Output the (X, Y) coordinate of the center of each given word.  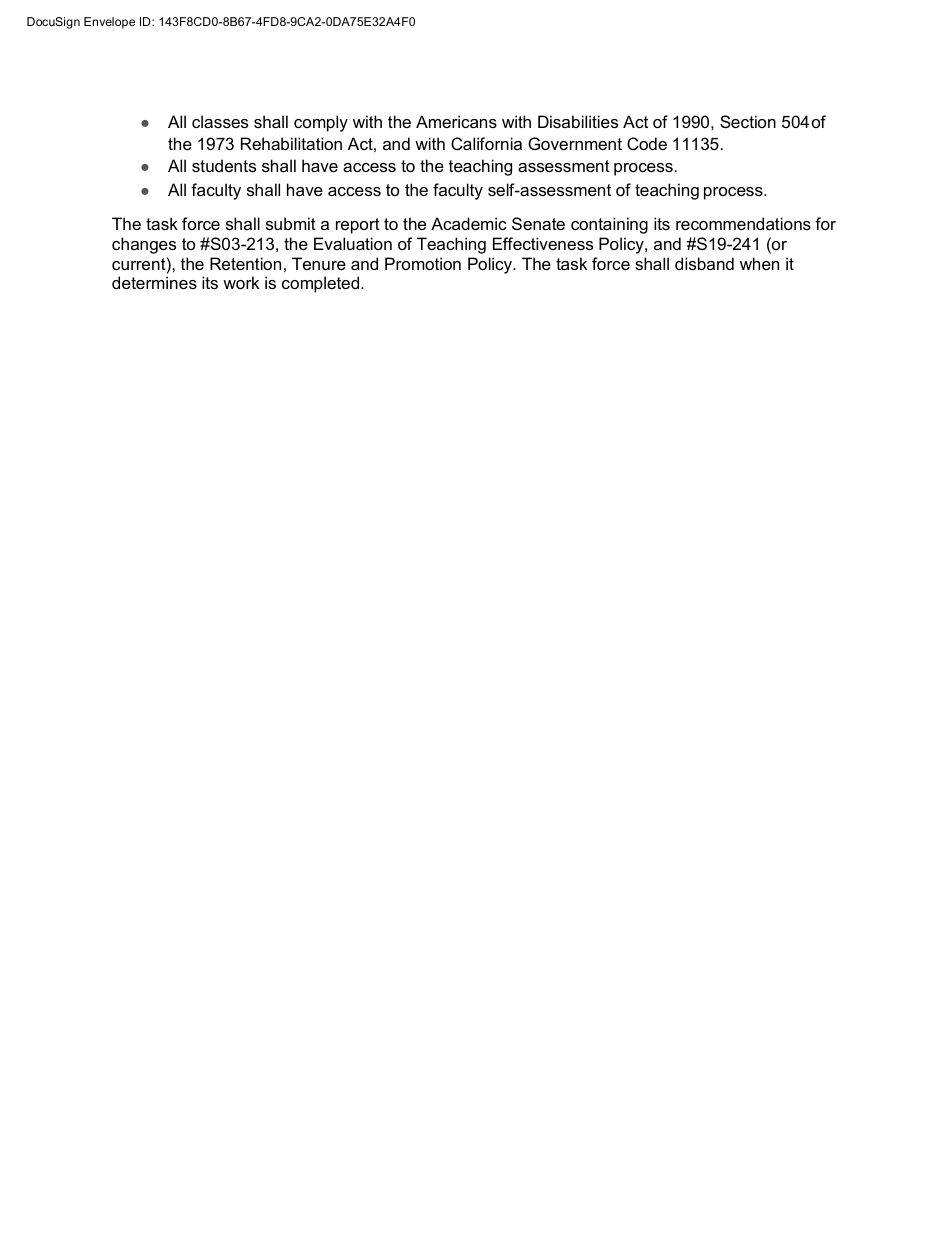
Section (748, 121)
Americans (456, 121)
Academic (469, 223)
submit (291, 223)
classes (220, 121)
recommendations (743, 223)
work (241, 282)
